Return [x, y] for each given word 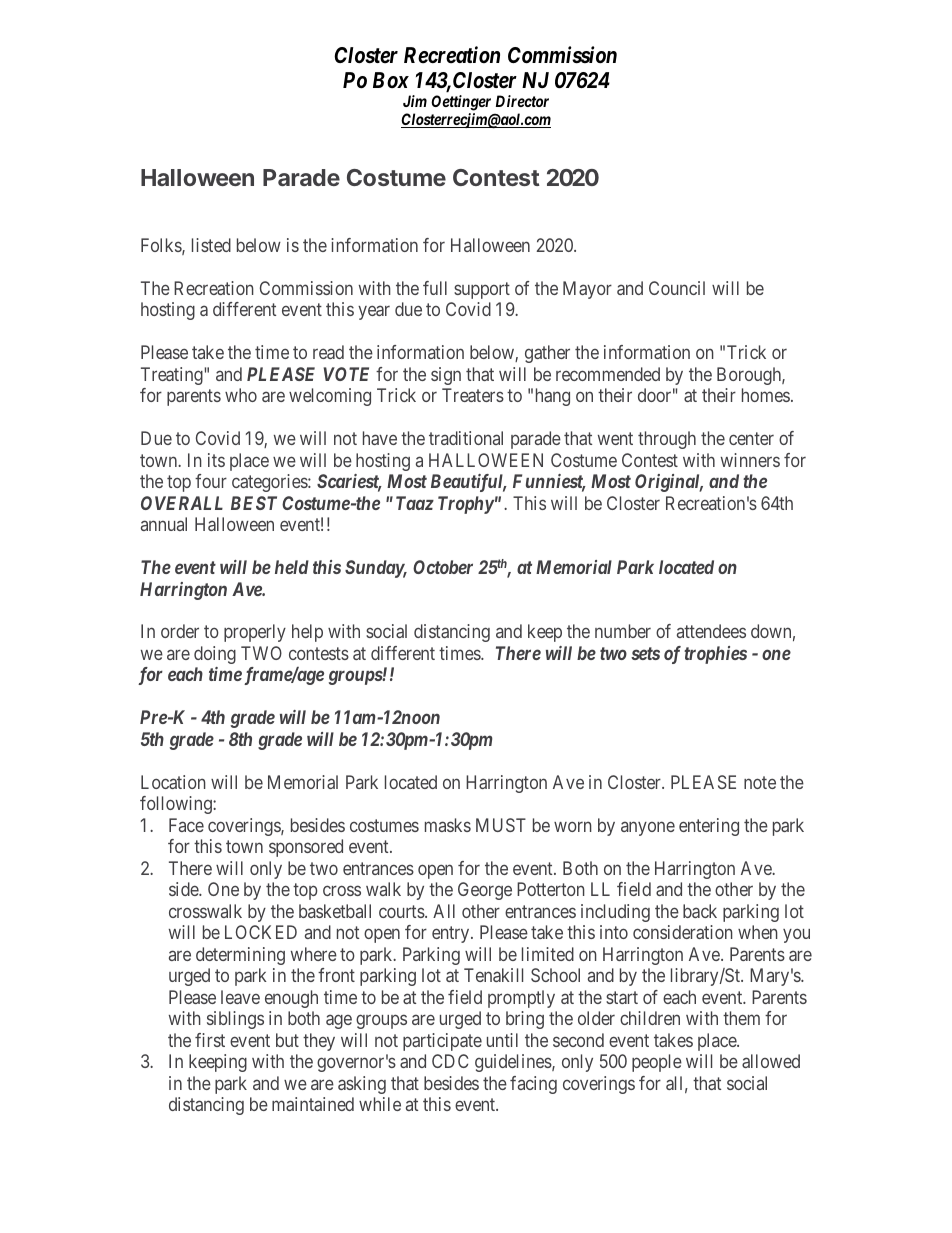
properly [255, 633]
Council [677, 288]
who [241, 395]
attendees [711, 631]
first [210, 1040]
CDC [450, 1061]
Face [186, 825]
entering [709, 827]
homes [766, 395]
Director [522, 101]
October [443, 567]
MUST [501, 825]
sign [446, 376]
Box [391, 80]
